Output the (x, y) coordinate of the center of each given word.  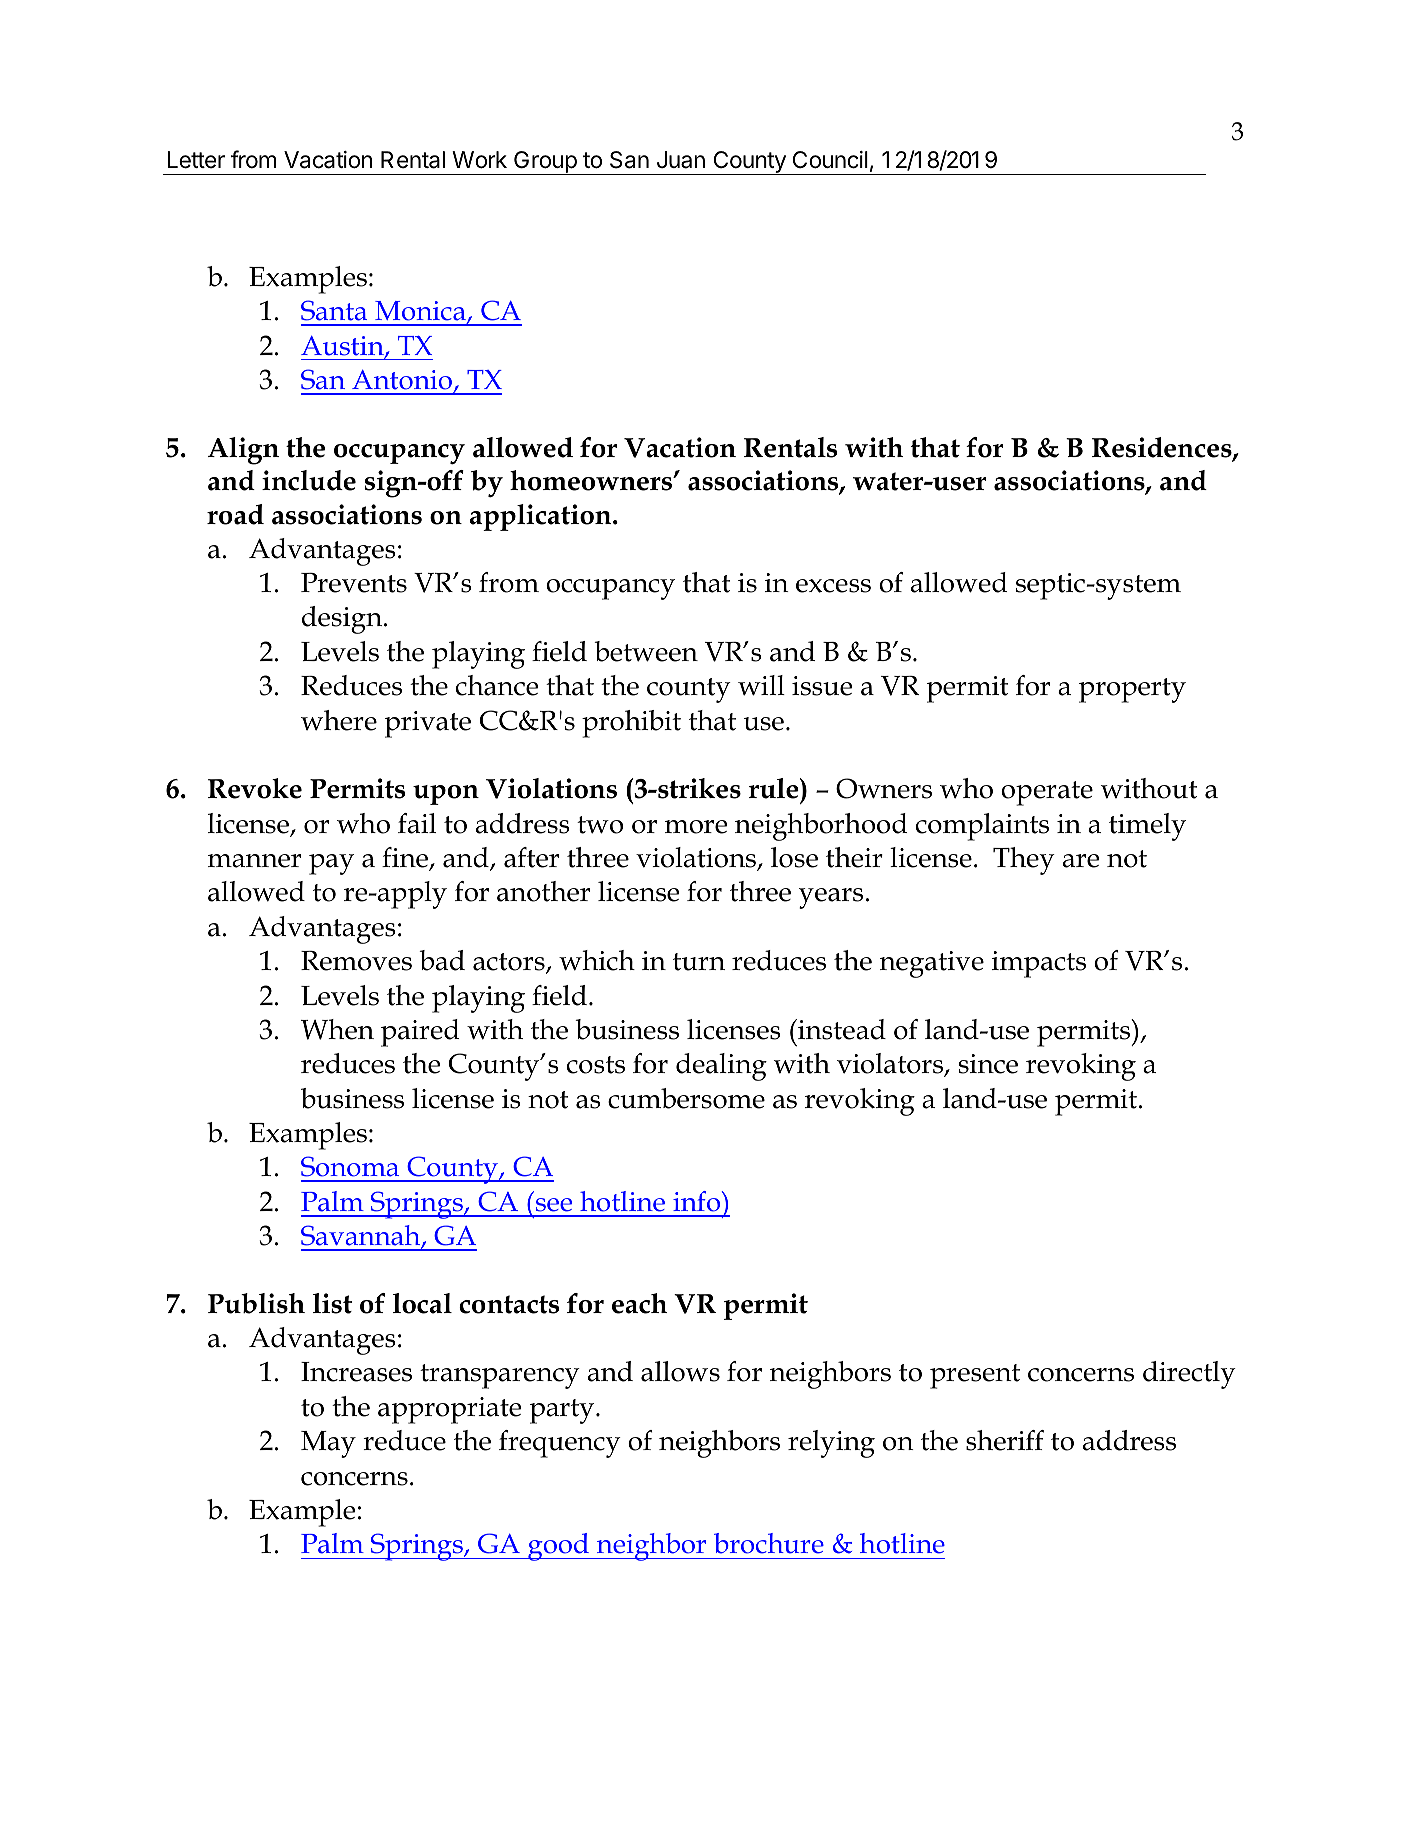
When (337, 1029)
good (558, 1547)
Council (830, 160)
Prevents (354, 583)
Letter (196, 160)
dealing (721, 1067)
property (1132, 690)
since (988, 1064)
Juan (681, 160)
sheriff (1005, 1440)
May (328, 1444)
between (646, 651)
